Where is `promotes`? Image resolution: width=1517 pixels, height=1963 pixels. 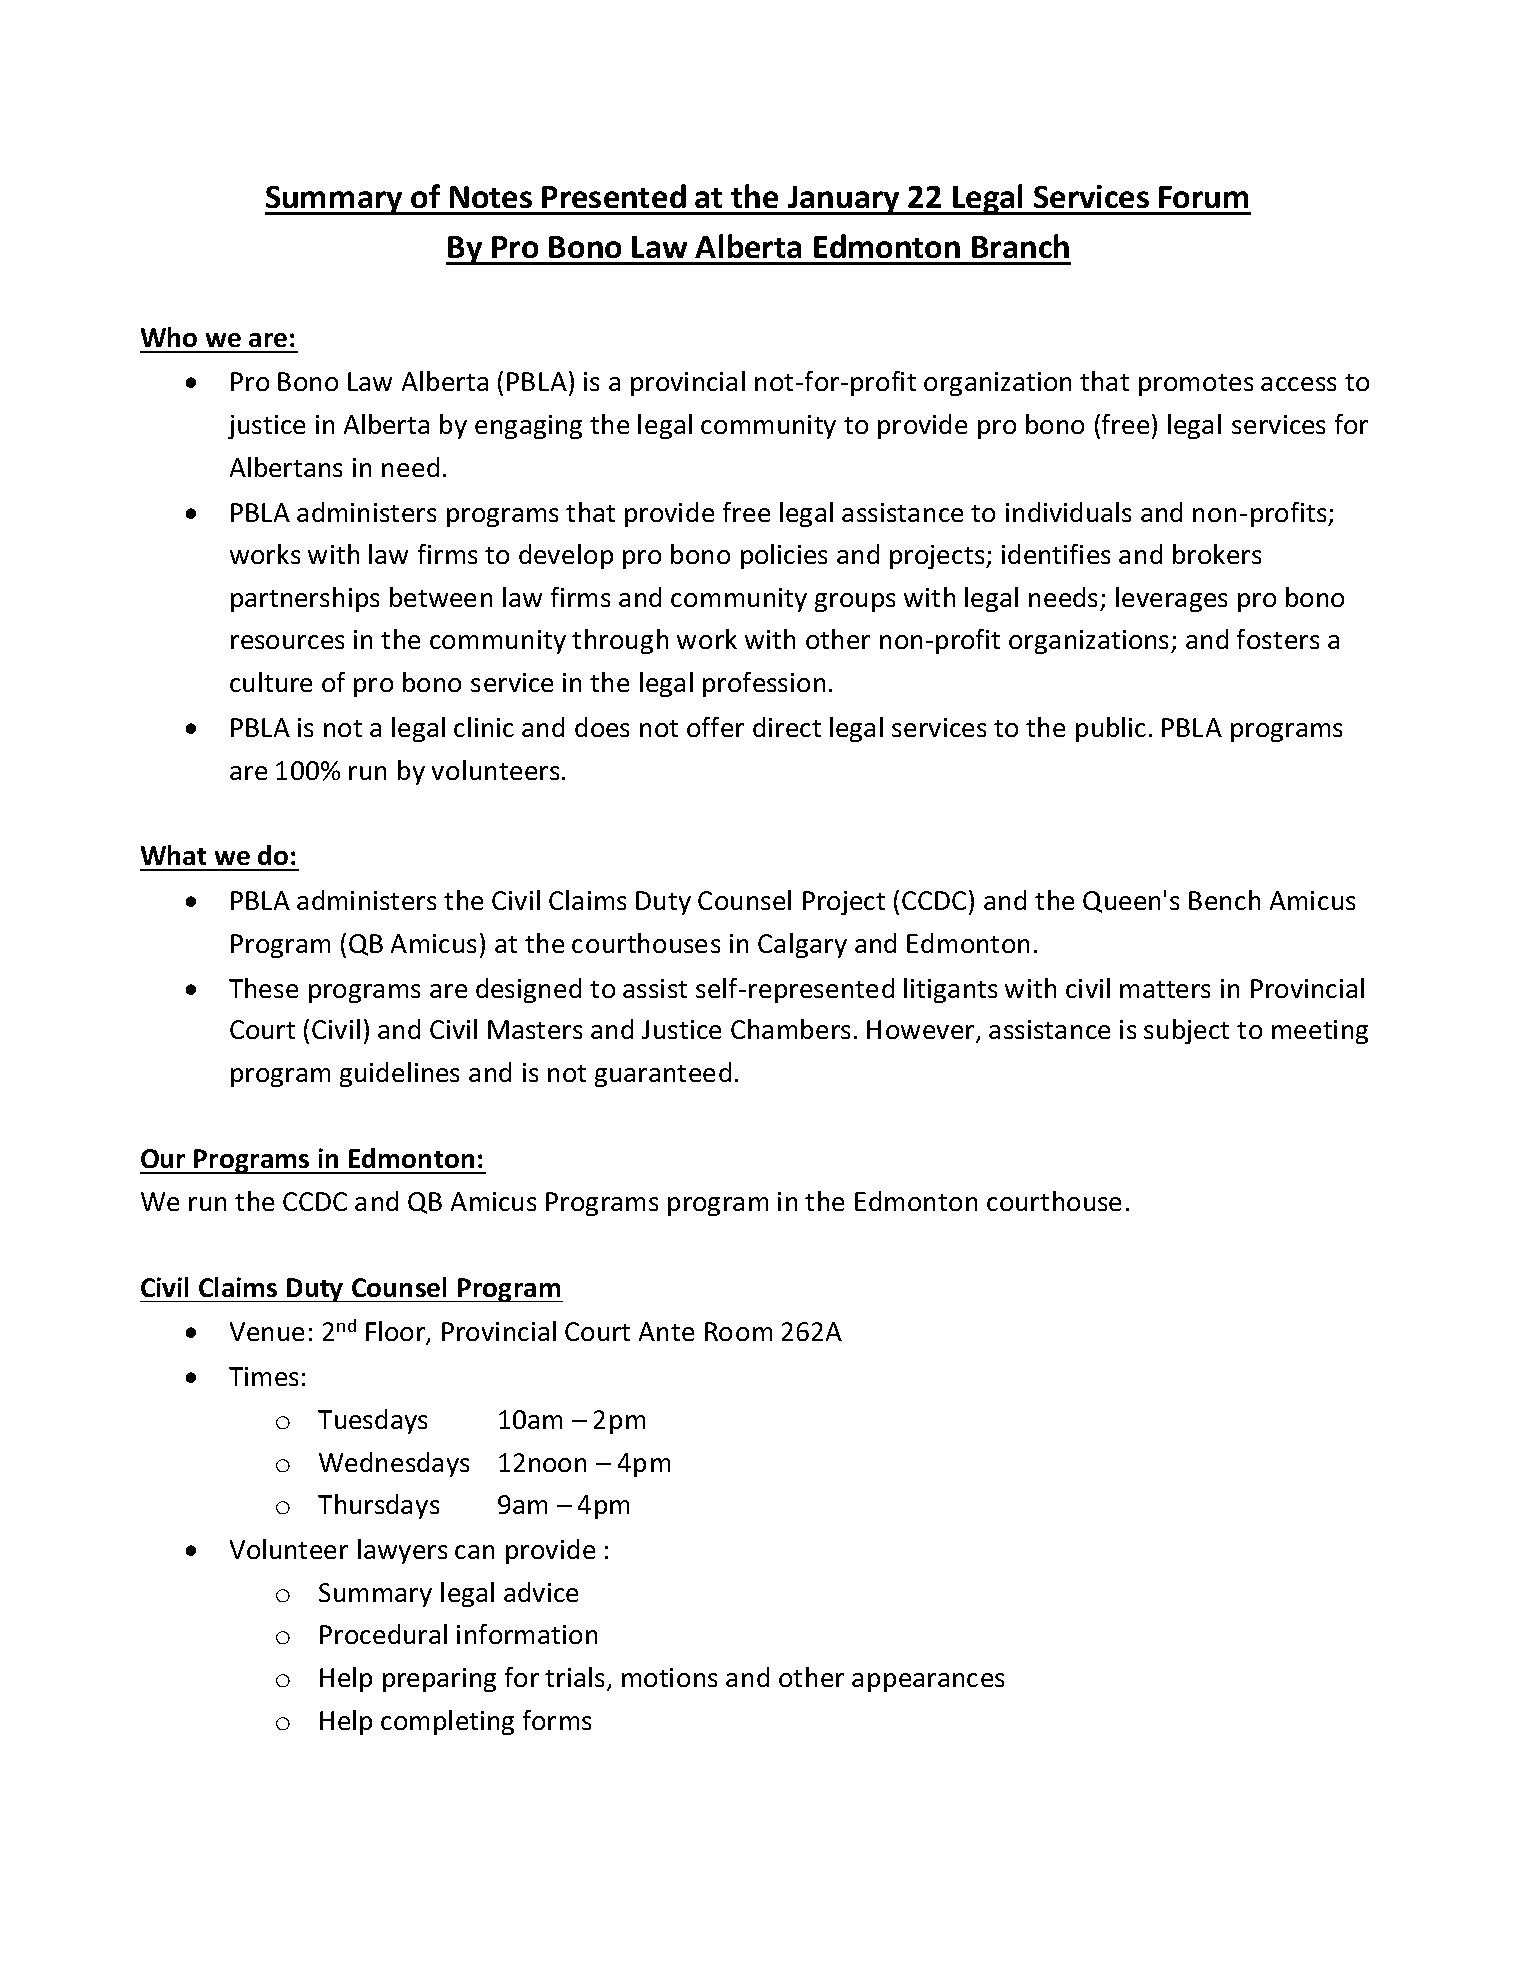
promotes is located at coordinates (1196, 385).
